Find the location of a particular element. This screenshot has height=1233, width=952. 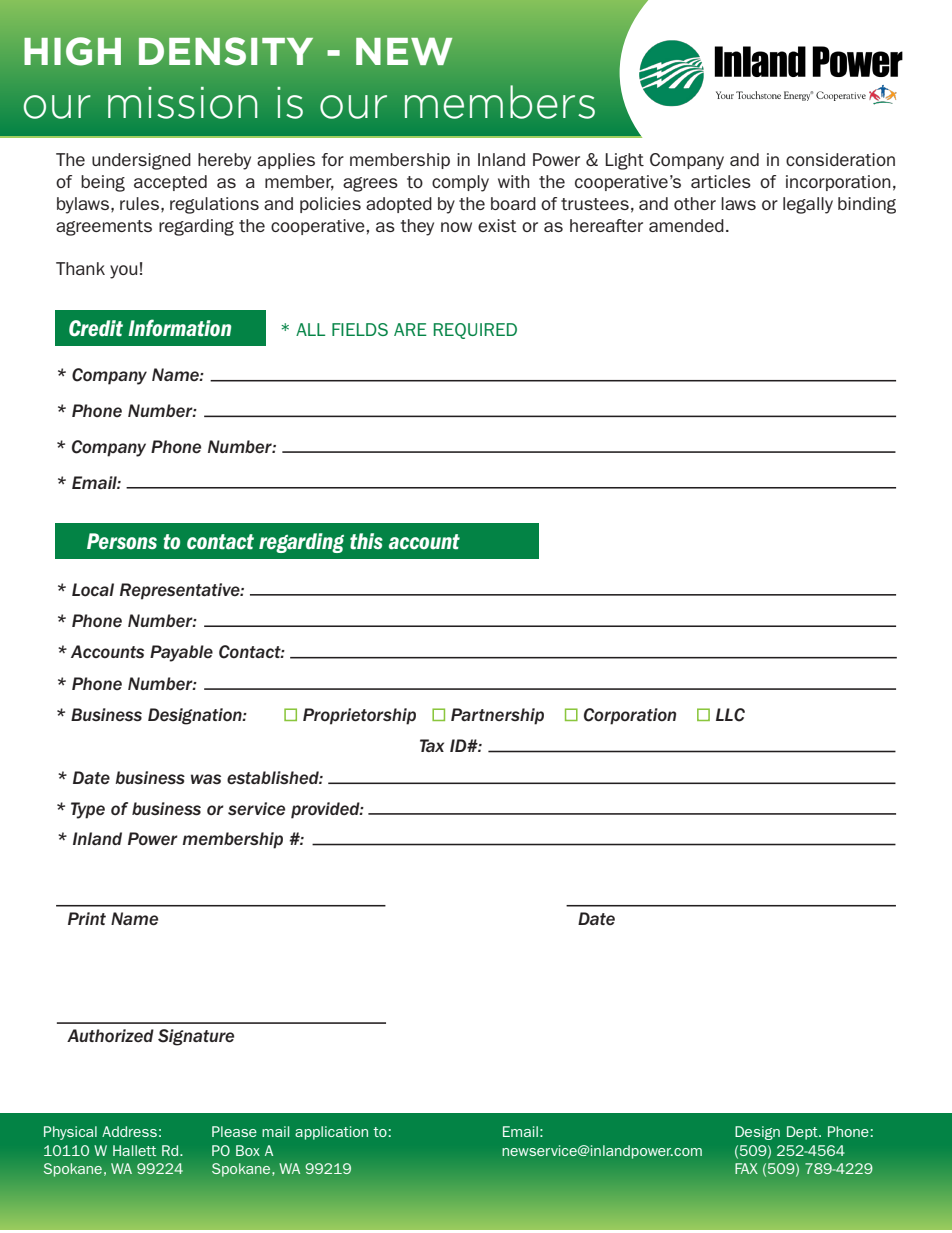

amended is located at coordinates (686, 225).
